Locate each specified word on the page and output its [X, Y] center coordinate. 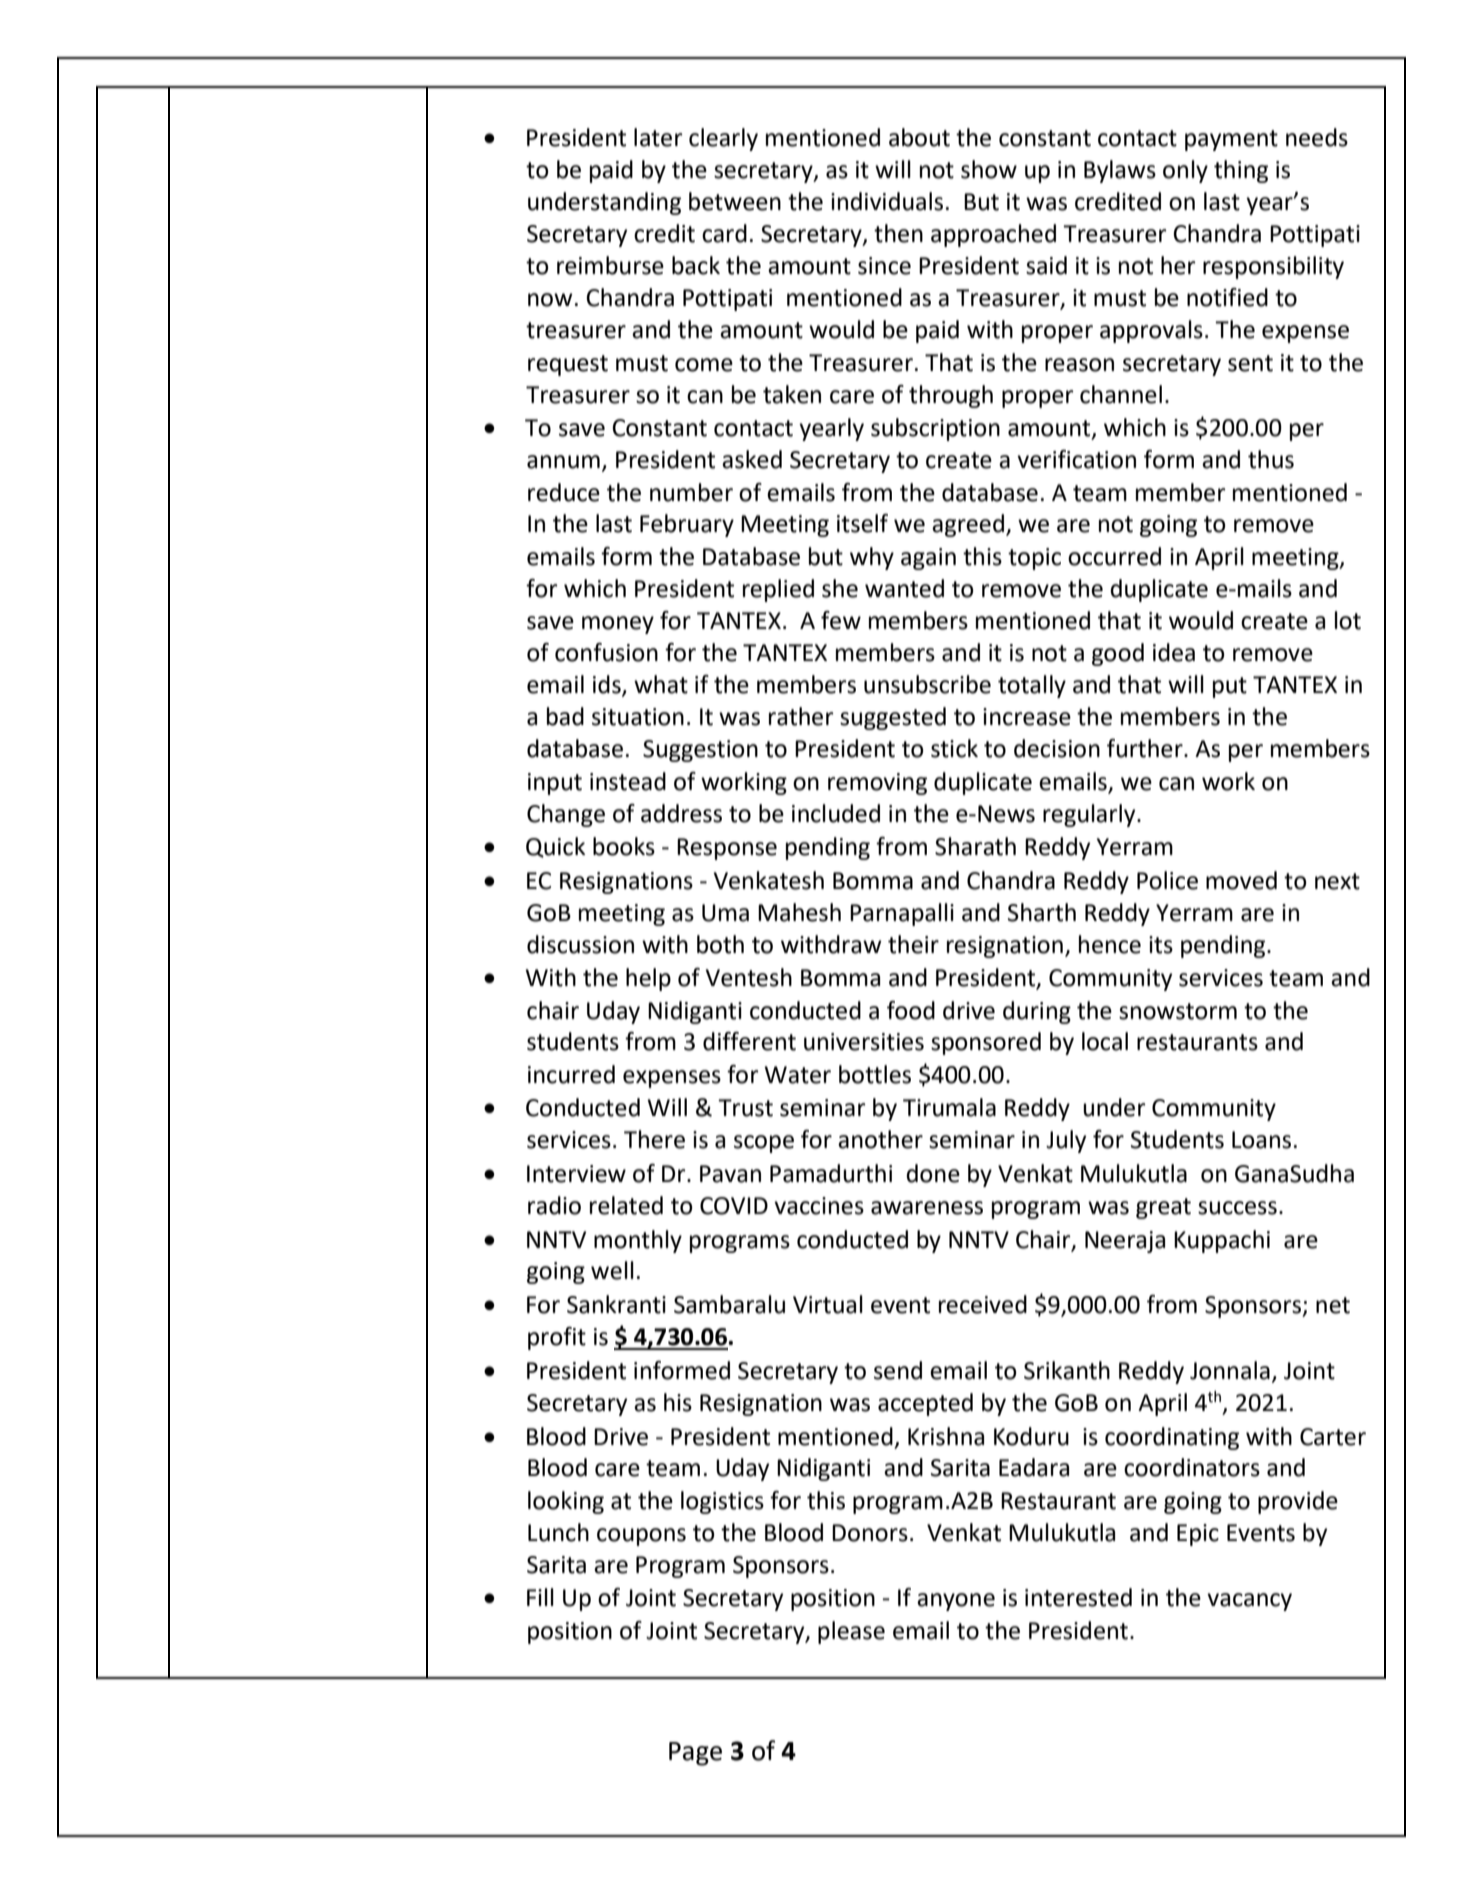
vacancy [1249, 1602]
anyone [956, 1602]
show [989, 169]
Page [695, 1754]
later [658, 137]
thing [1241, 171]
